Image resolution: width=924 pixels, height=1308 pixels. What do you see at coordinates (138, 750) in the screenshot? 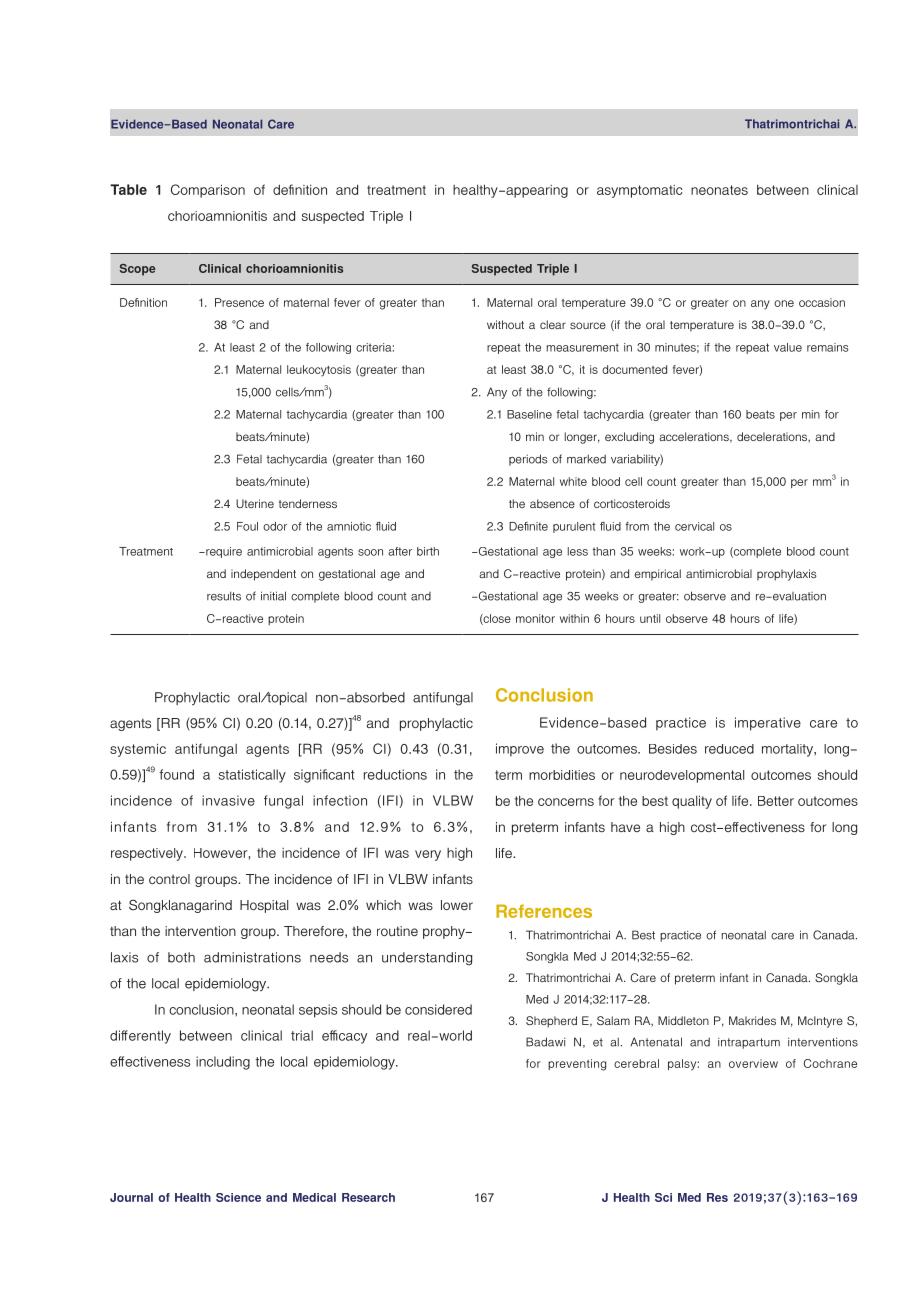
I see `systemic` at bounding box center [138, 750].
